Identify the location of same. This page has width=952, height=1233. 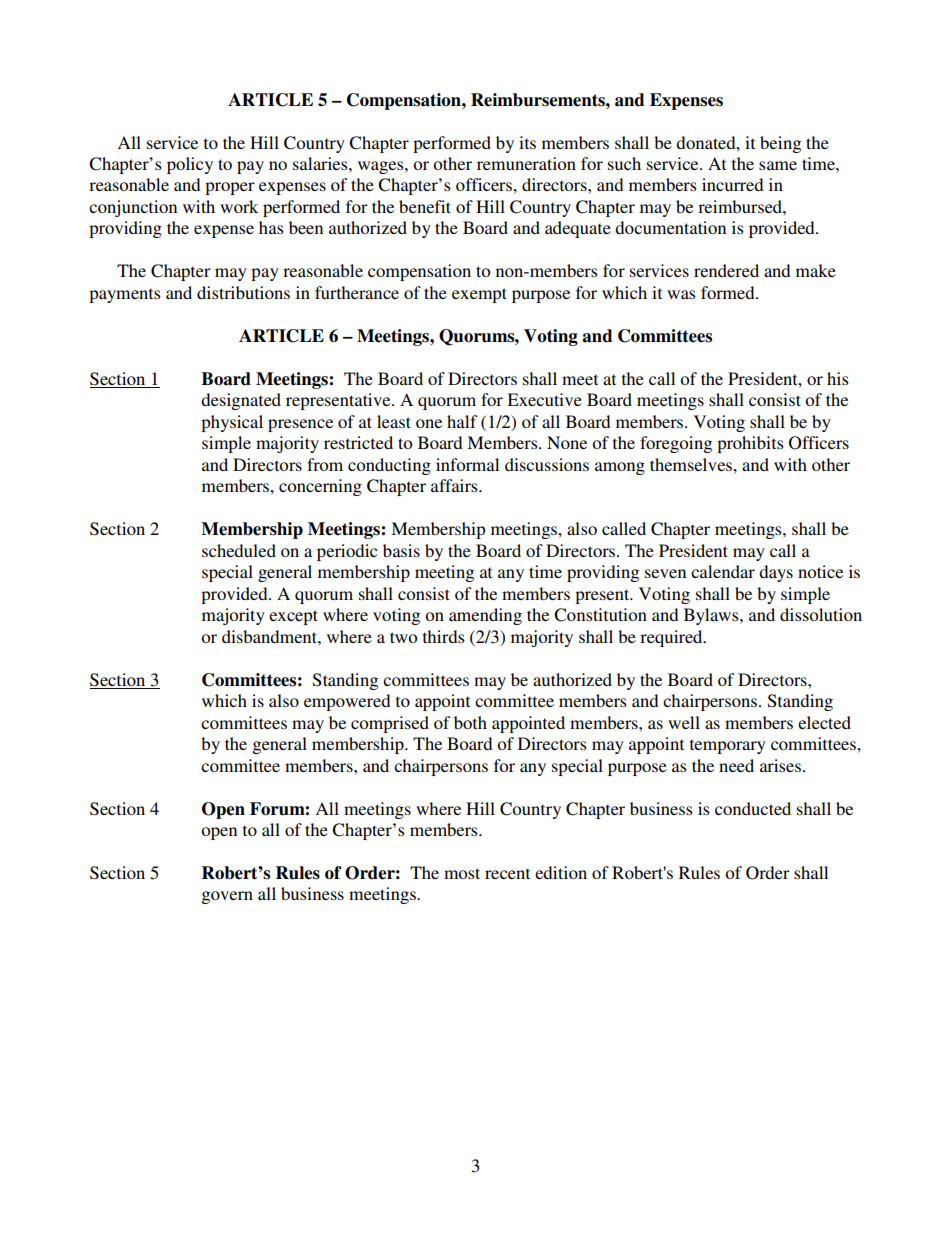
(778, 165).
